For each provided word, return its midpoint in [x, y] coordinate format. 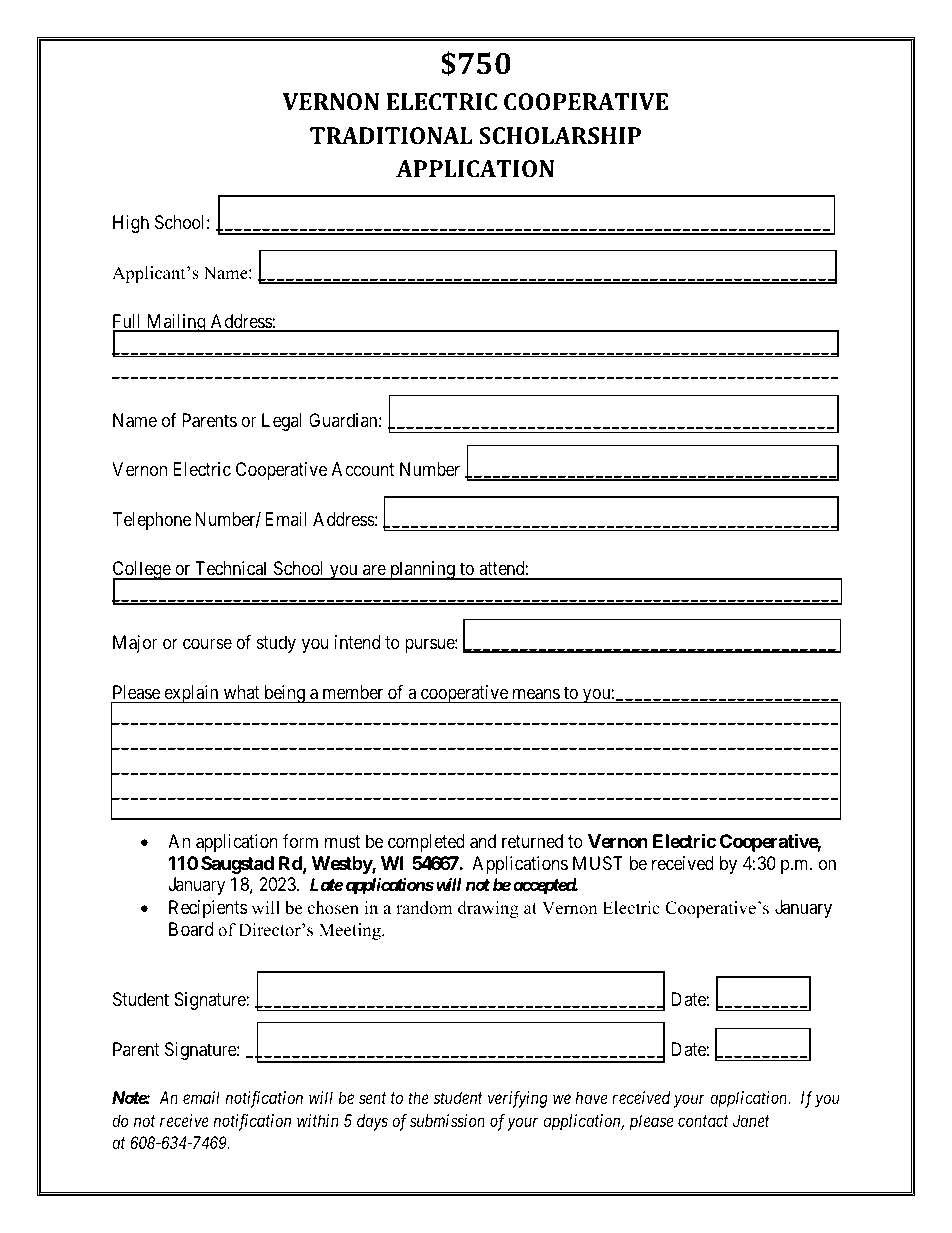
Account [363, 469]
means [536, 694]
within [318, 1120]
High [131, 224]
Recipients [208, 909]
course [207, 644]
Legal [282, 422]
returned [532, 841]
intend [357, 642]
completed [426, 843]
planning [422, 570]
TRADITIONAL [391, 135]
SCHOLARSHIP [560, 135]
